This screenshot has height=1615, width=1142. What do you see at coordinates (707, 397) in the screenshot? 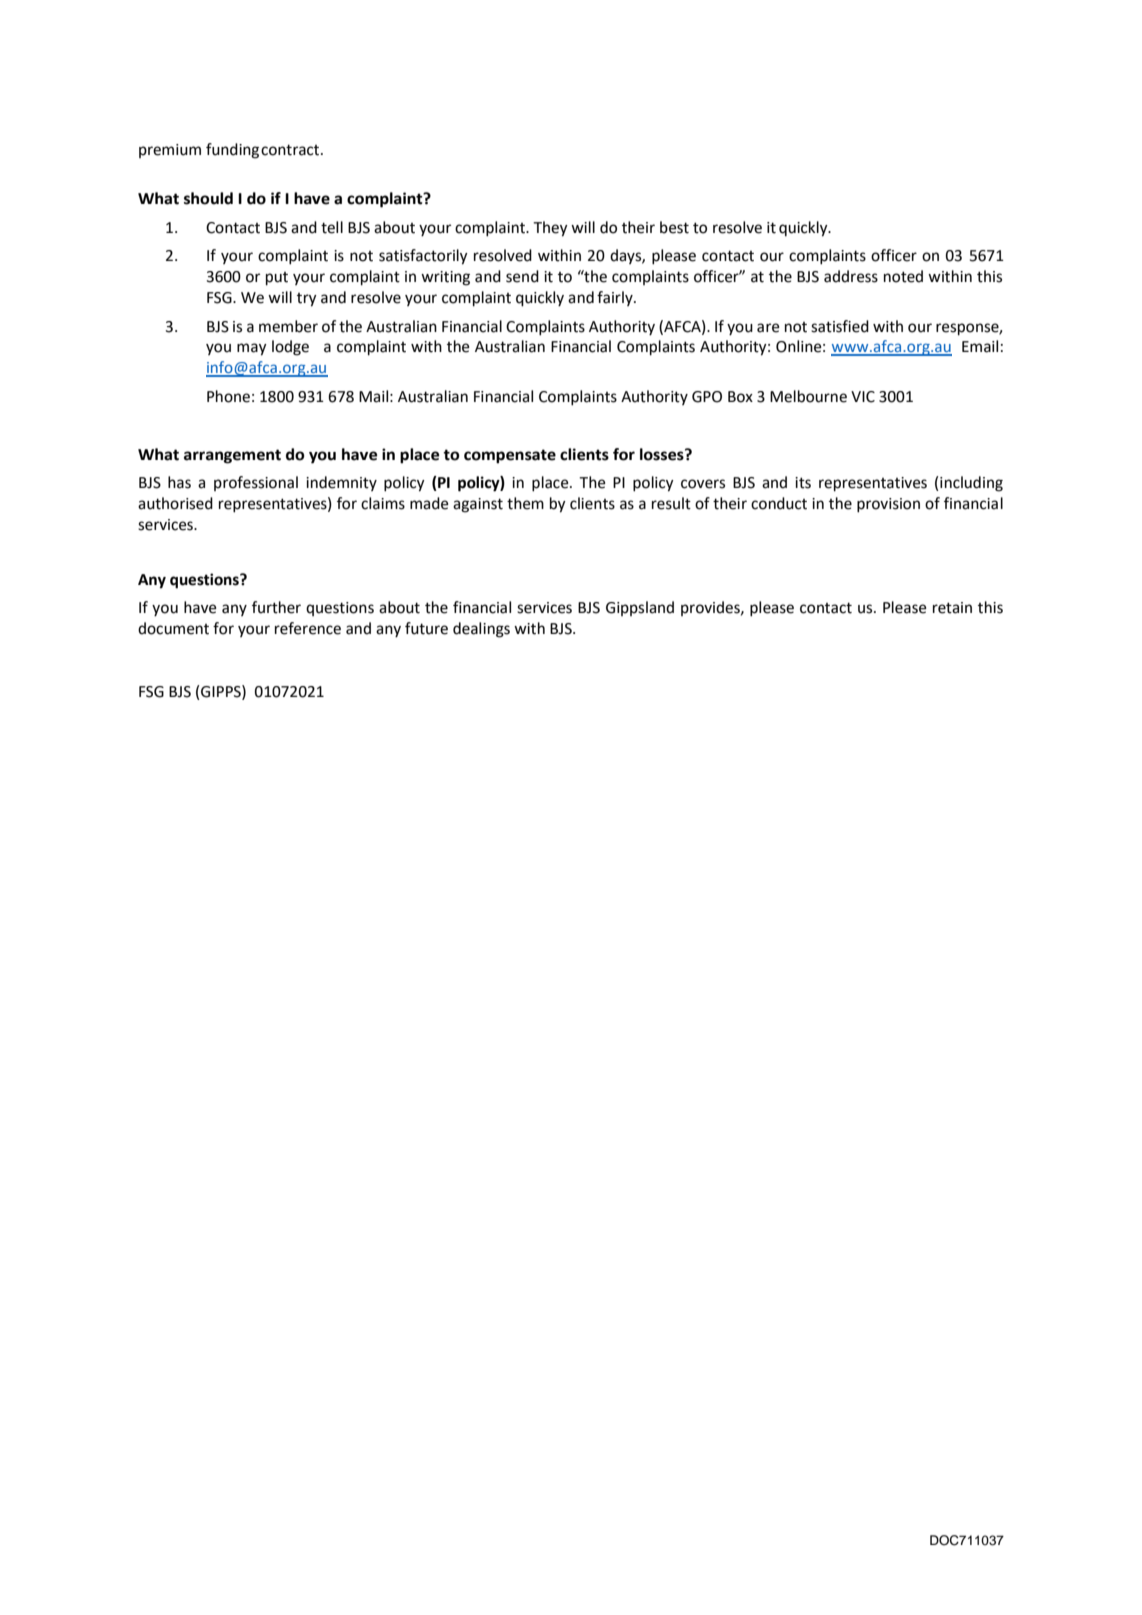
I see `GPO` at bounding box center [707, 397].
